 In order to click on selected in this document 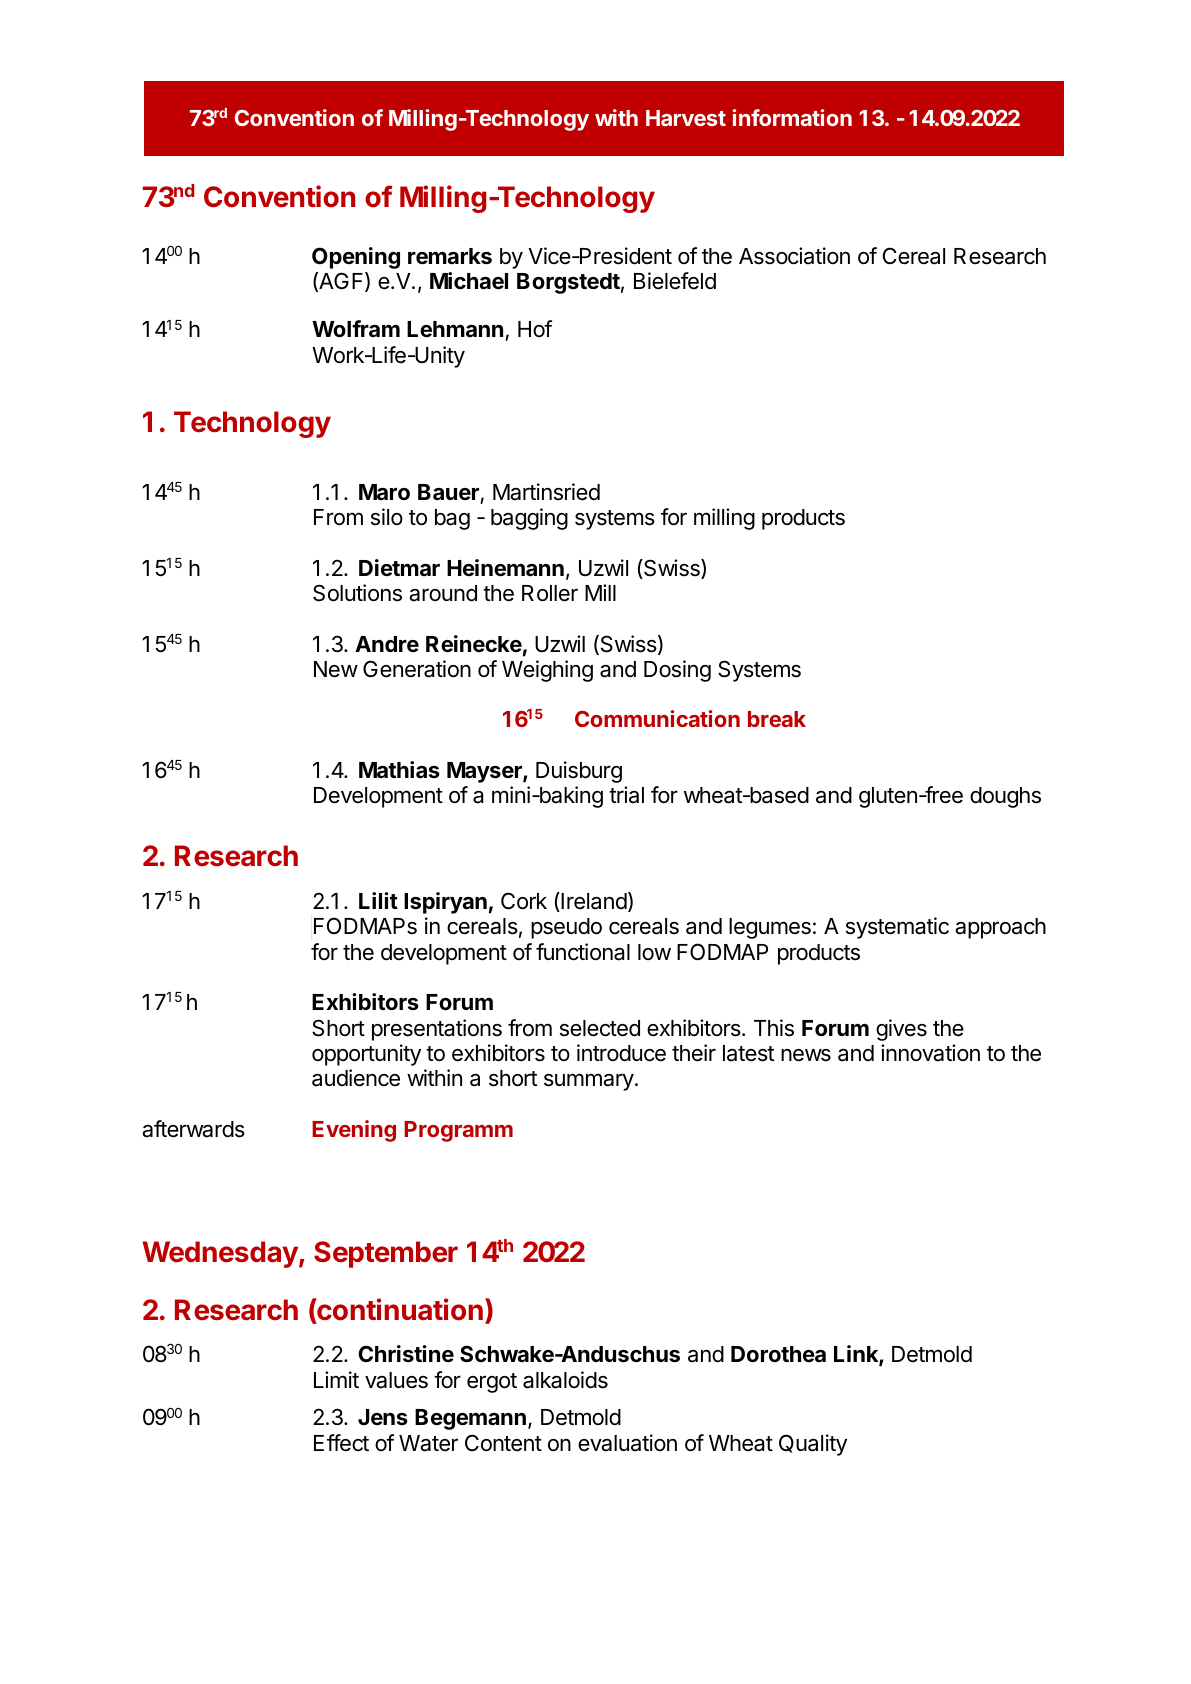, I will do `click(600, 1028)`.
